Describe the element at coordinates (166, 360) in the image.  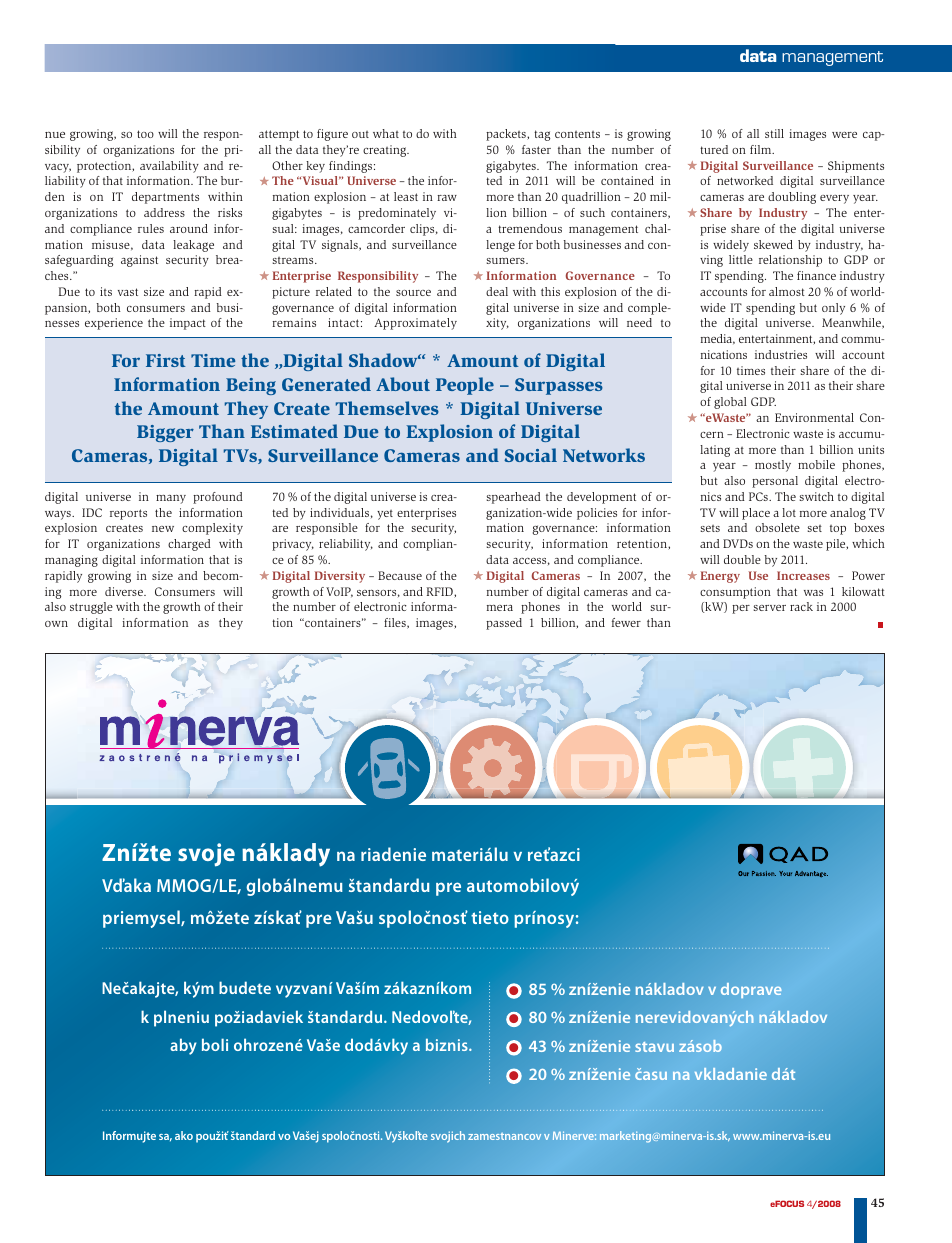
I see `First` at that location.
